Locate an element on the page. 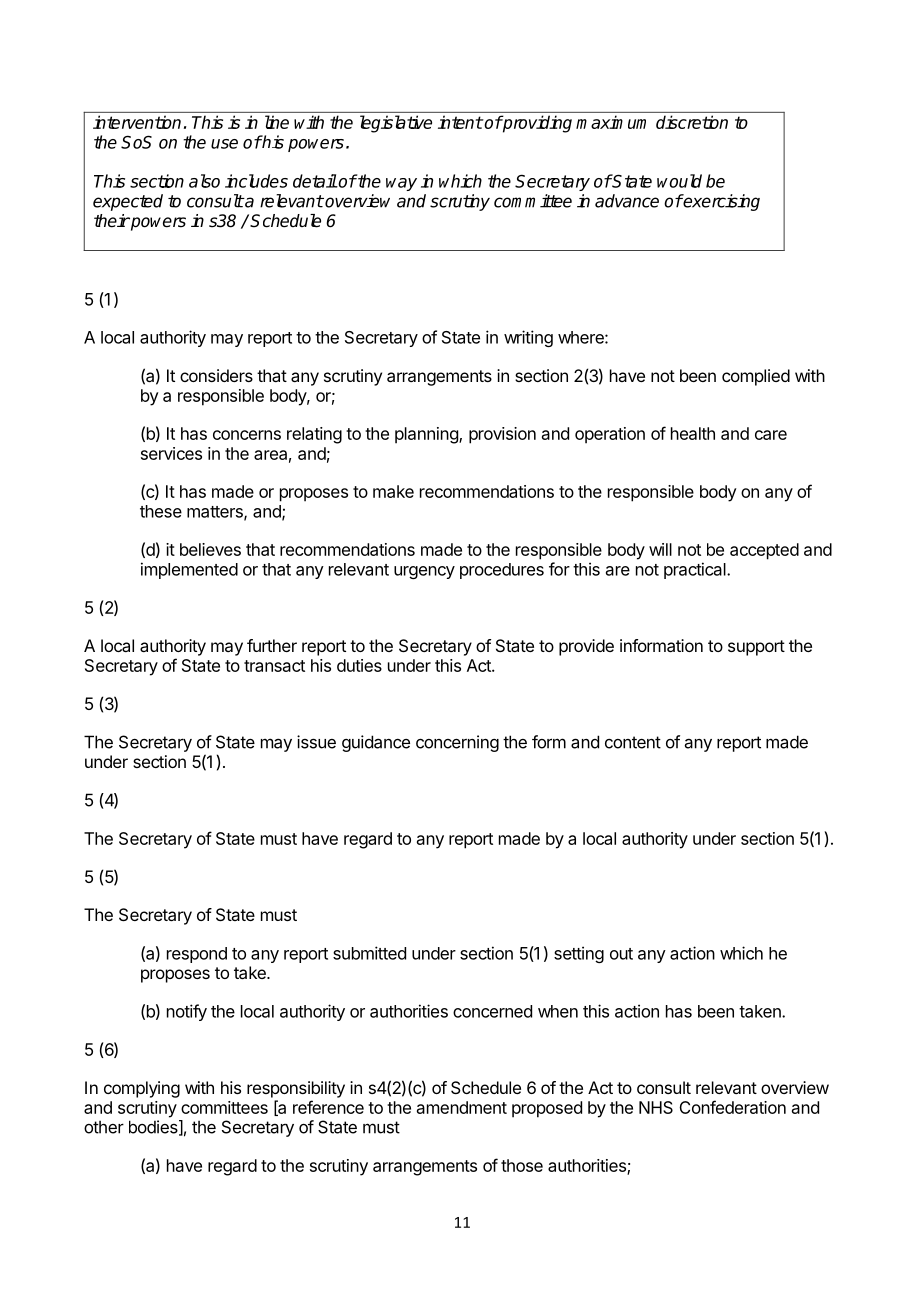 Image resolution: width=924 pixels, height=1308 pixels. would is located at coordinates (679, 181).
